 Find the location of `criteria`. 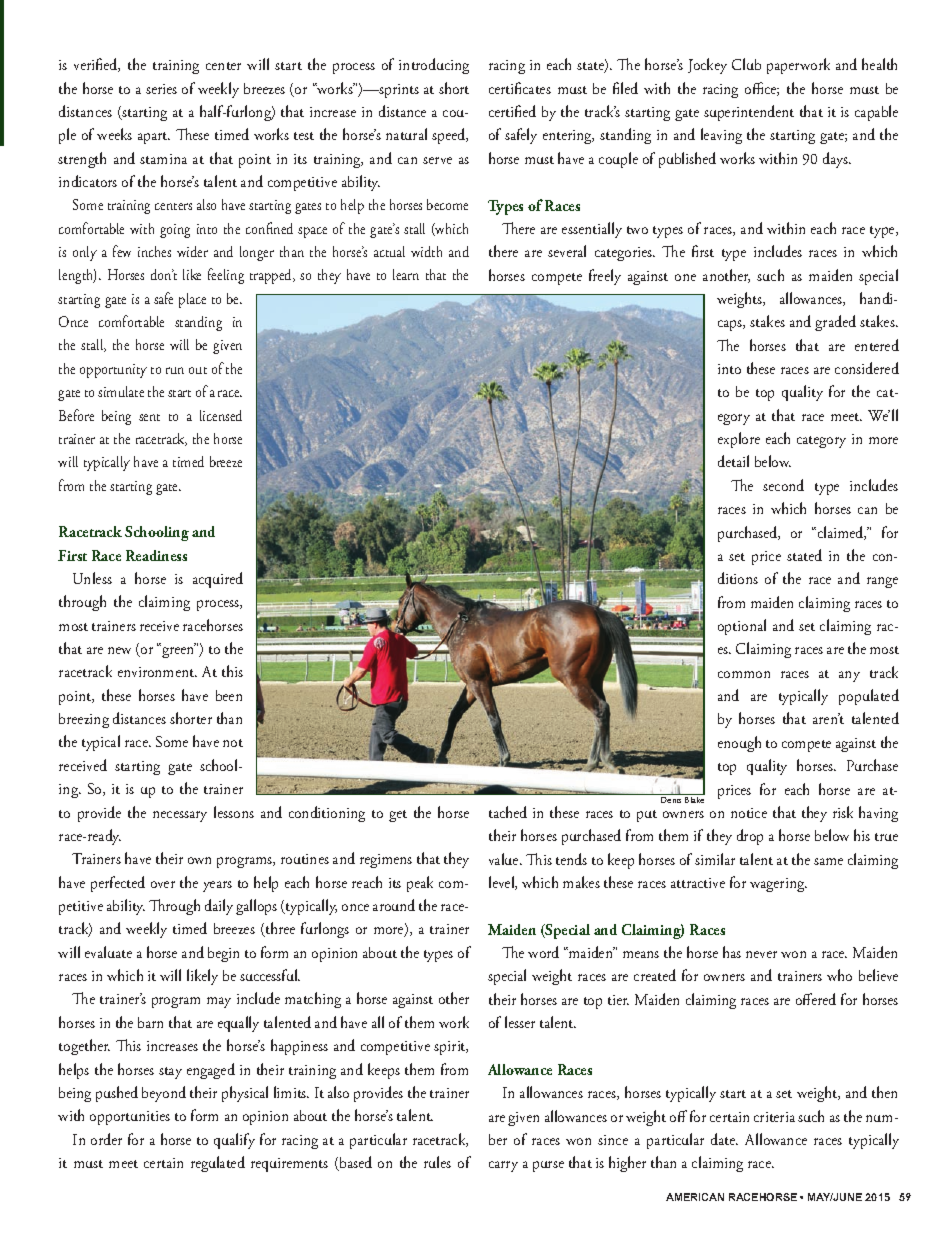

criteria is located at coordinates (774, 1117).
